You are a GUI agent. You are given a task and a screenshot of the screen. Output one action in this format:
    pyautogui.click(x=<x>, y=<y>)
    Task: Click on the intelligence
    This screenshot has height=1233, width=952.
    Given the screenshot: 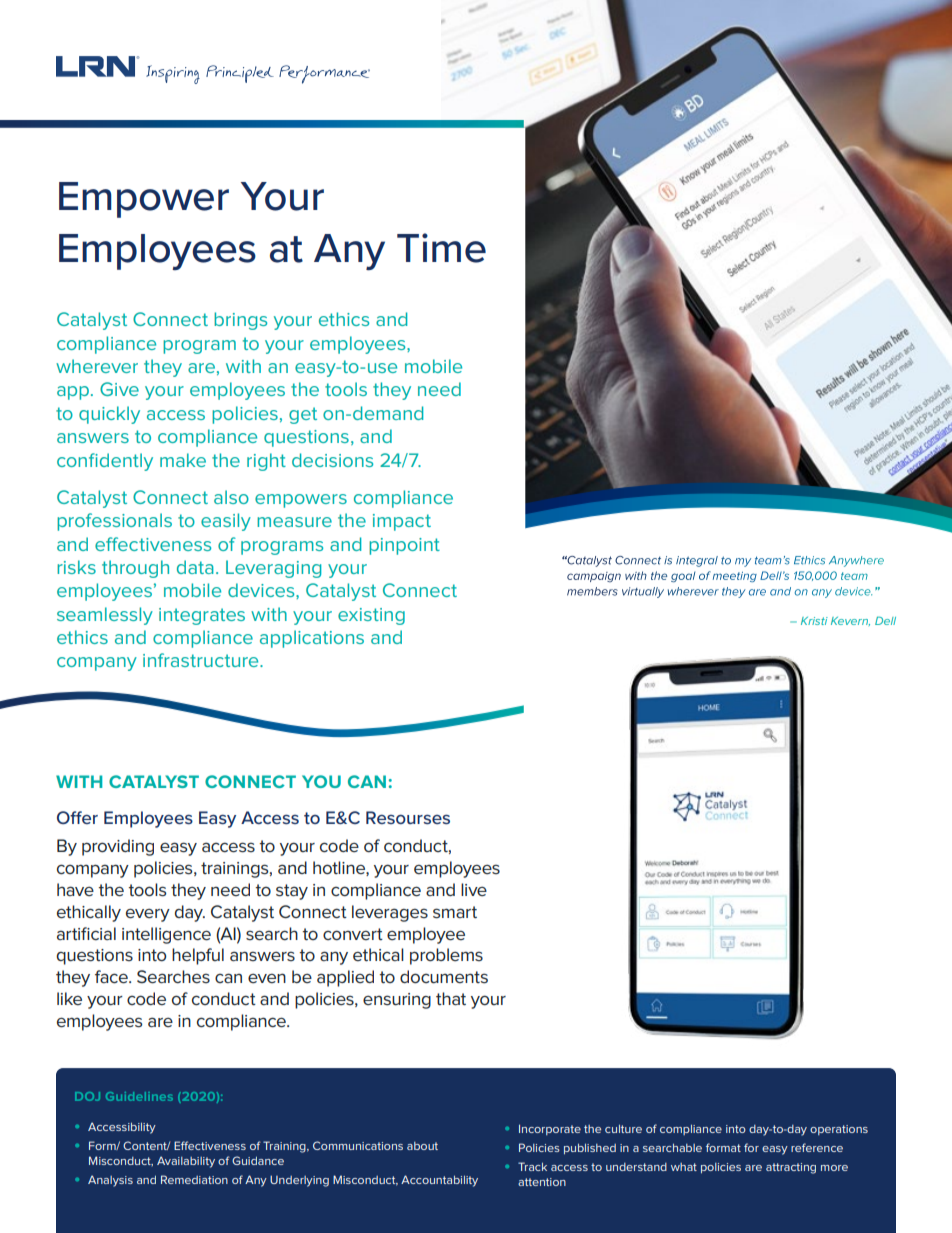 What is the action you would take?
    pyautogui.click(x=166, y=935)
